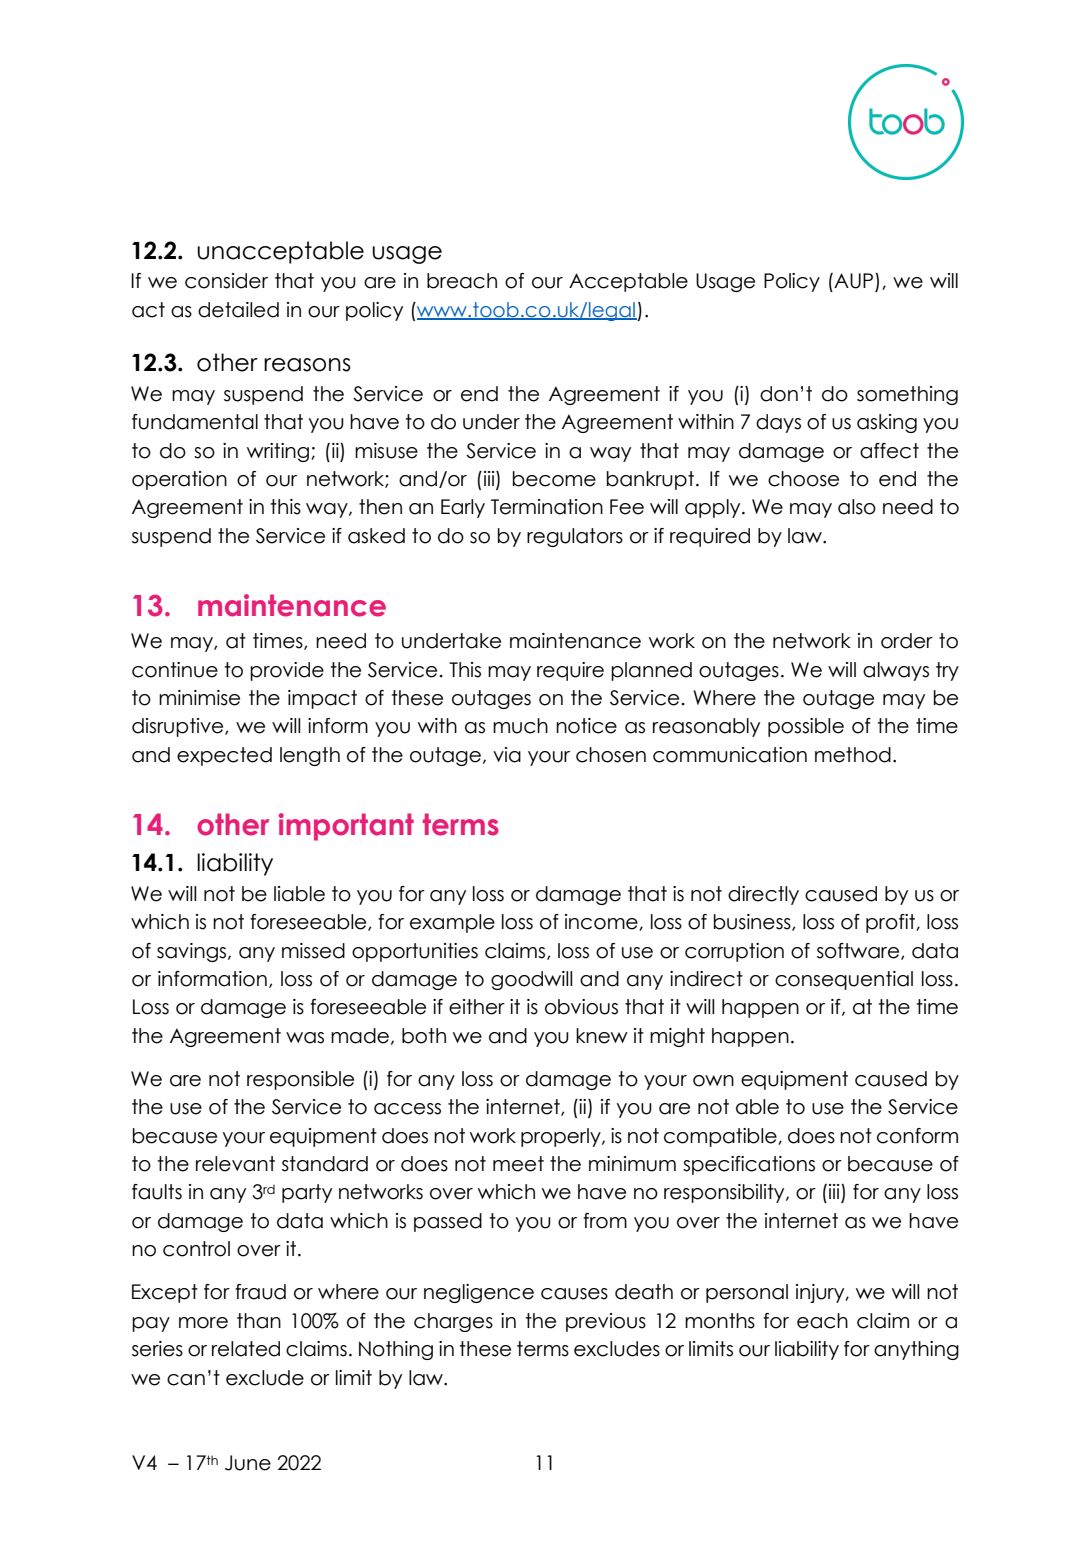 This image has height=1541, width=1090. I want to click on also, so click(857, 507).
